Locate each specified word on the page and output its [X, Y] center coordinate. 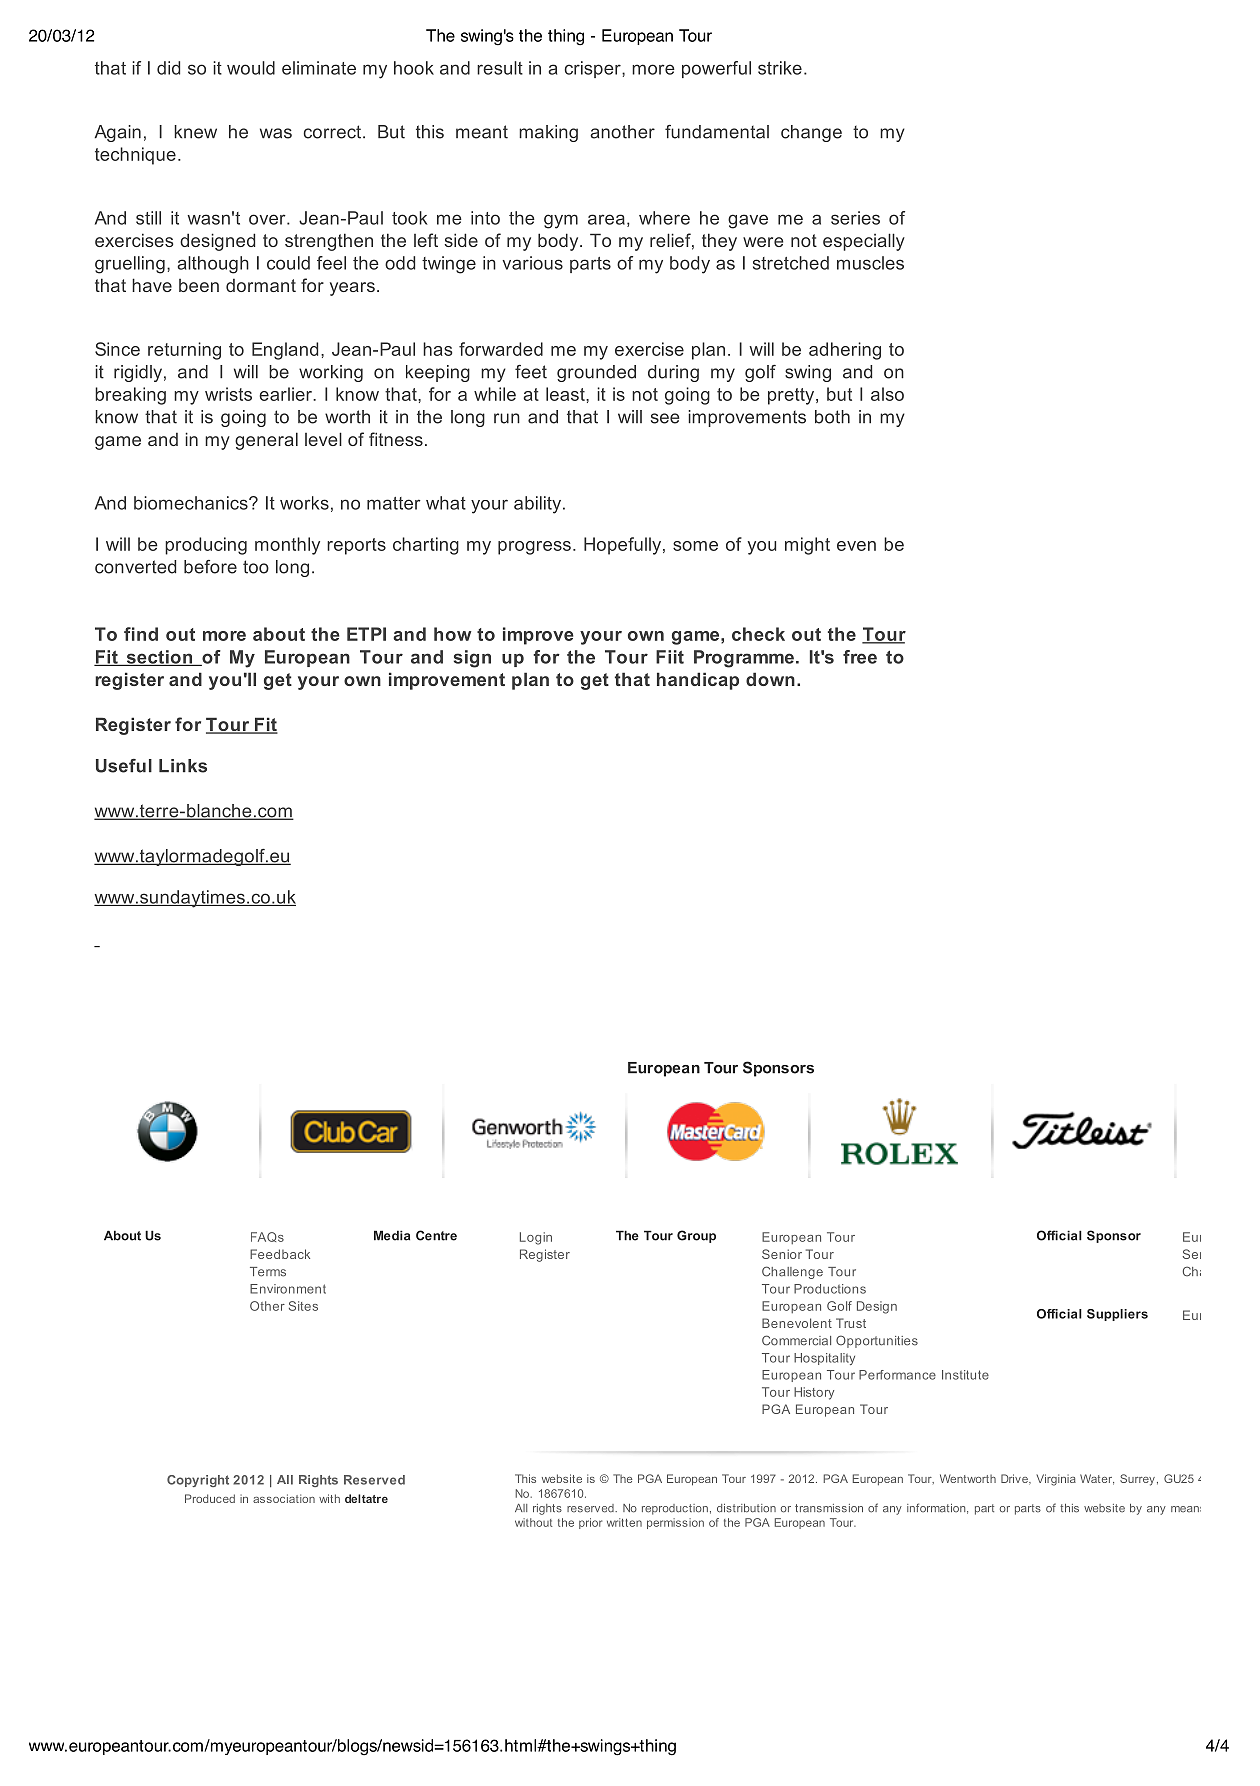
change [811, 133]
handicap [698, 681]
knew [195, 132]
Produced [210, 1498]
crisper [593, 69]
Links [183, 766]
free [860, 657]
